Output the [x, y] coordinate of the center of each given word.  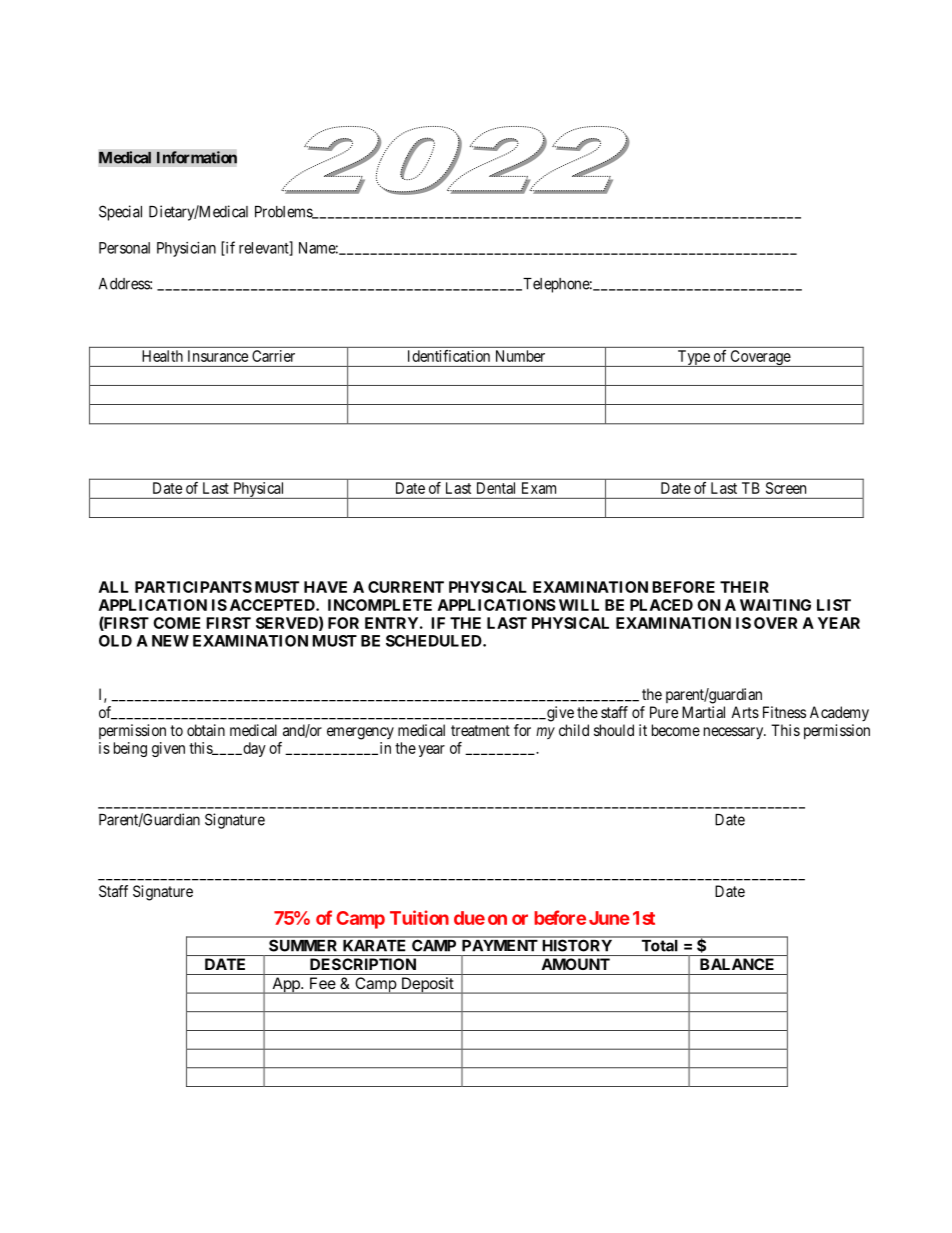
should [614, 730]
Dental [496, 488]
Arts [745, 712]
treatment [480, 730]
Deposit [427, 985]
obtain [206, 730]
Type [693, 358]
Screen [786, 488]
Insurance [218, 356]
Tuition [419, 917]
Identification [449, 356]
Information [197, 157]
